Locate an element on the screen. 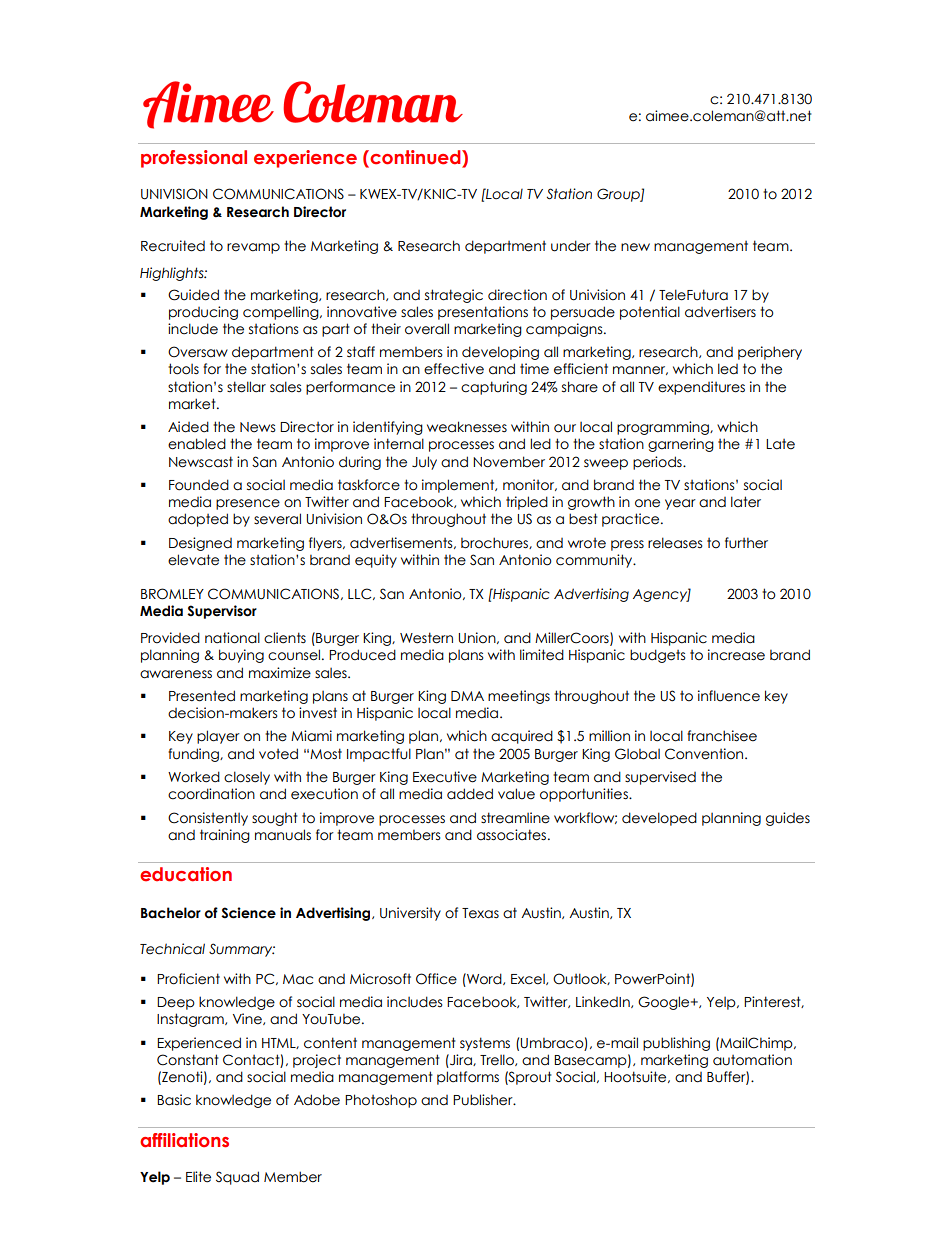 This screenshot has width=952, height=1233. stellar is located at coordinates (246, 387).
